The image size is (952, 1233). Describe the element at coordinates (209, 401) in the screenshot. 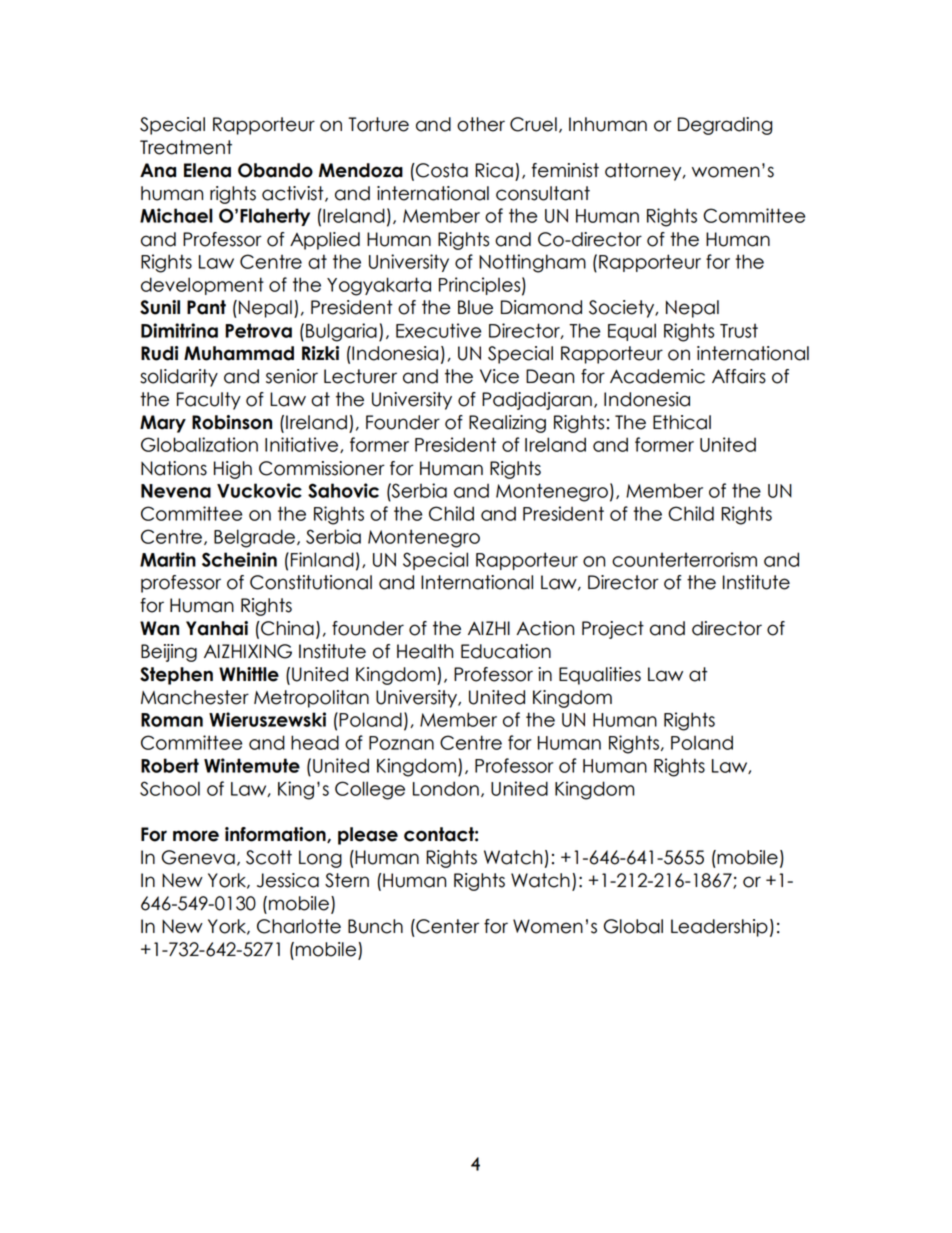

I see `Faculty` at that location.
